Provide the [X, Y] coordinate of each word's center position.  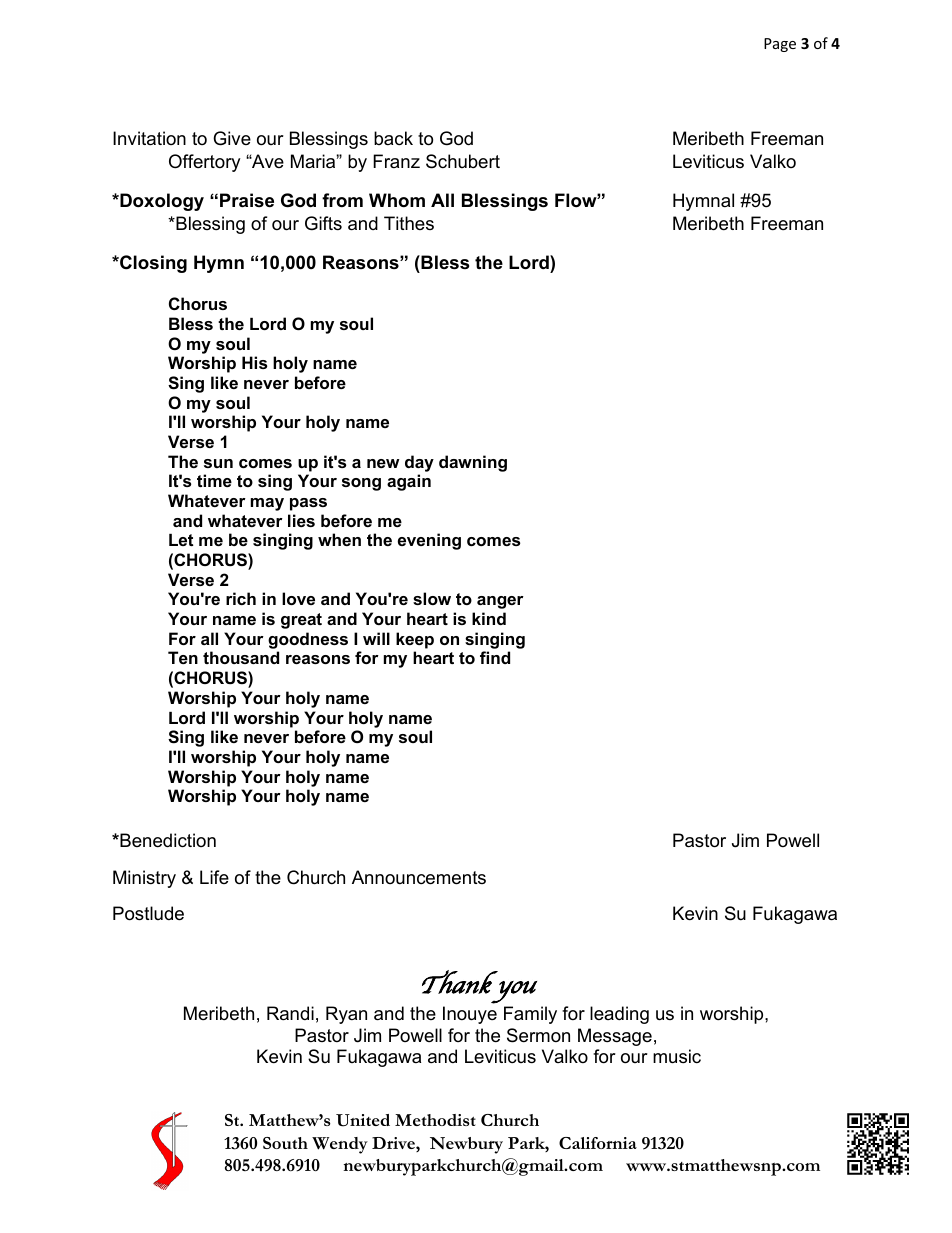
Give [232, 138]
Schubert [463, 161]
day [419, 463]
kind [489, 618]
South [285, 1143]
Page [780, 45]
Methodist [435, 1120]
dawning [473, 463]
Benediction [167, 840]
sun [218, 463]
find [495, 657]
